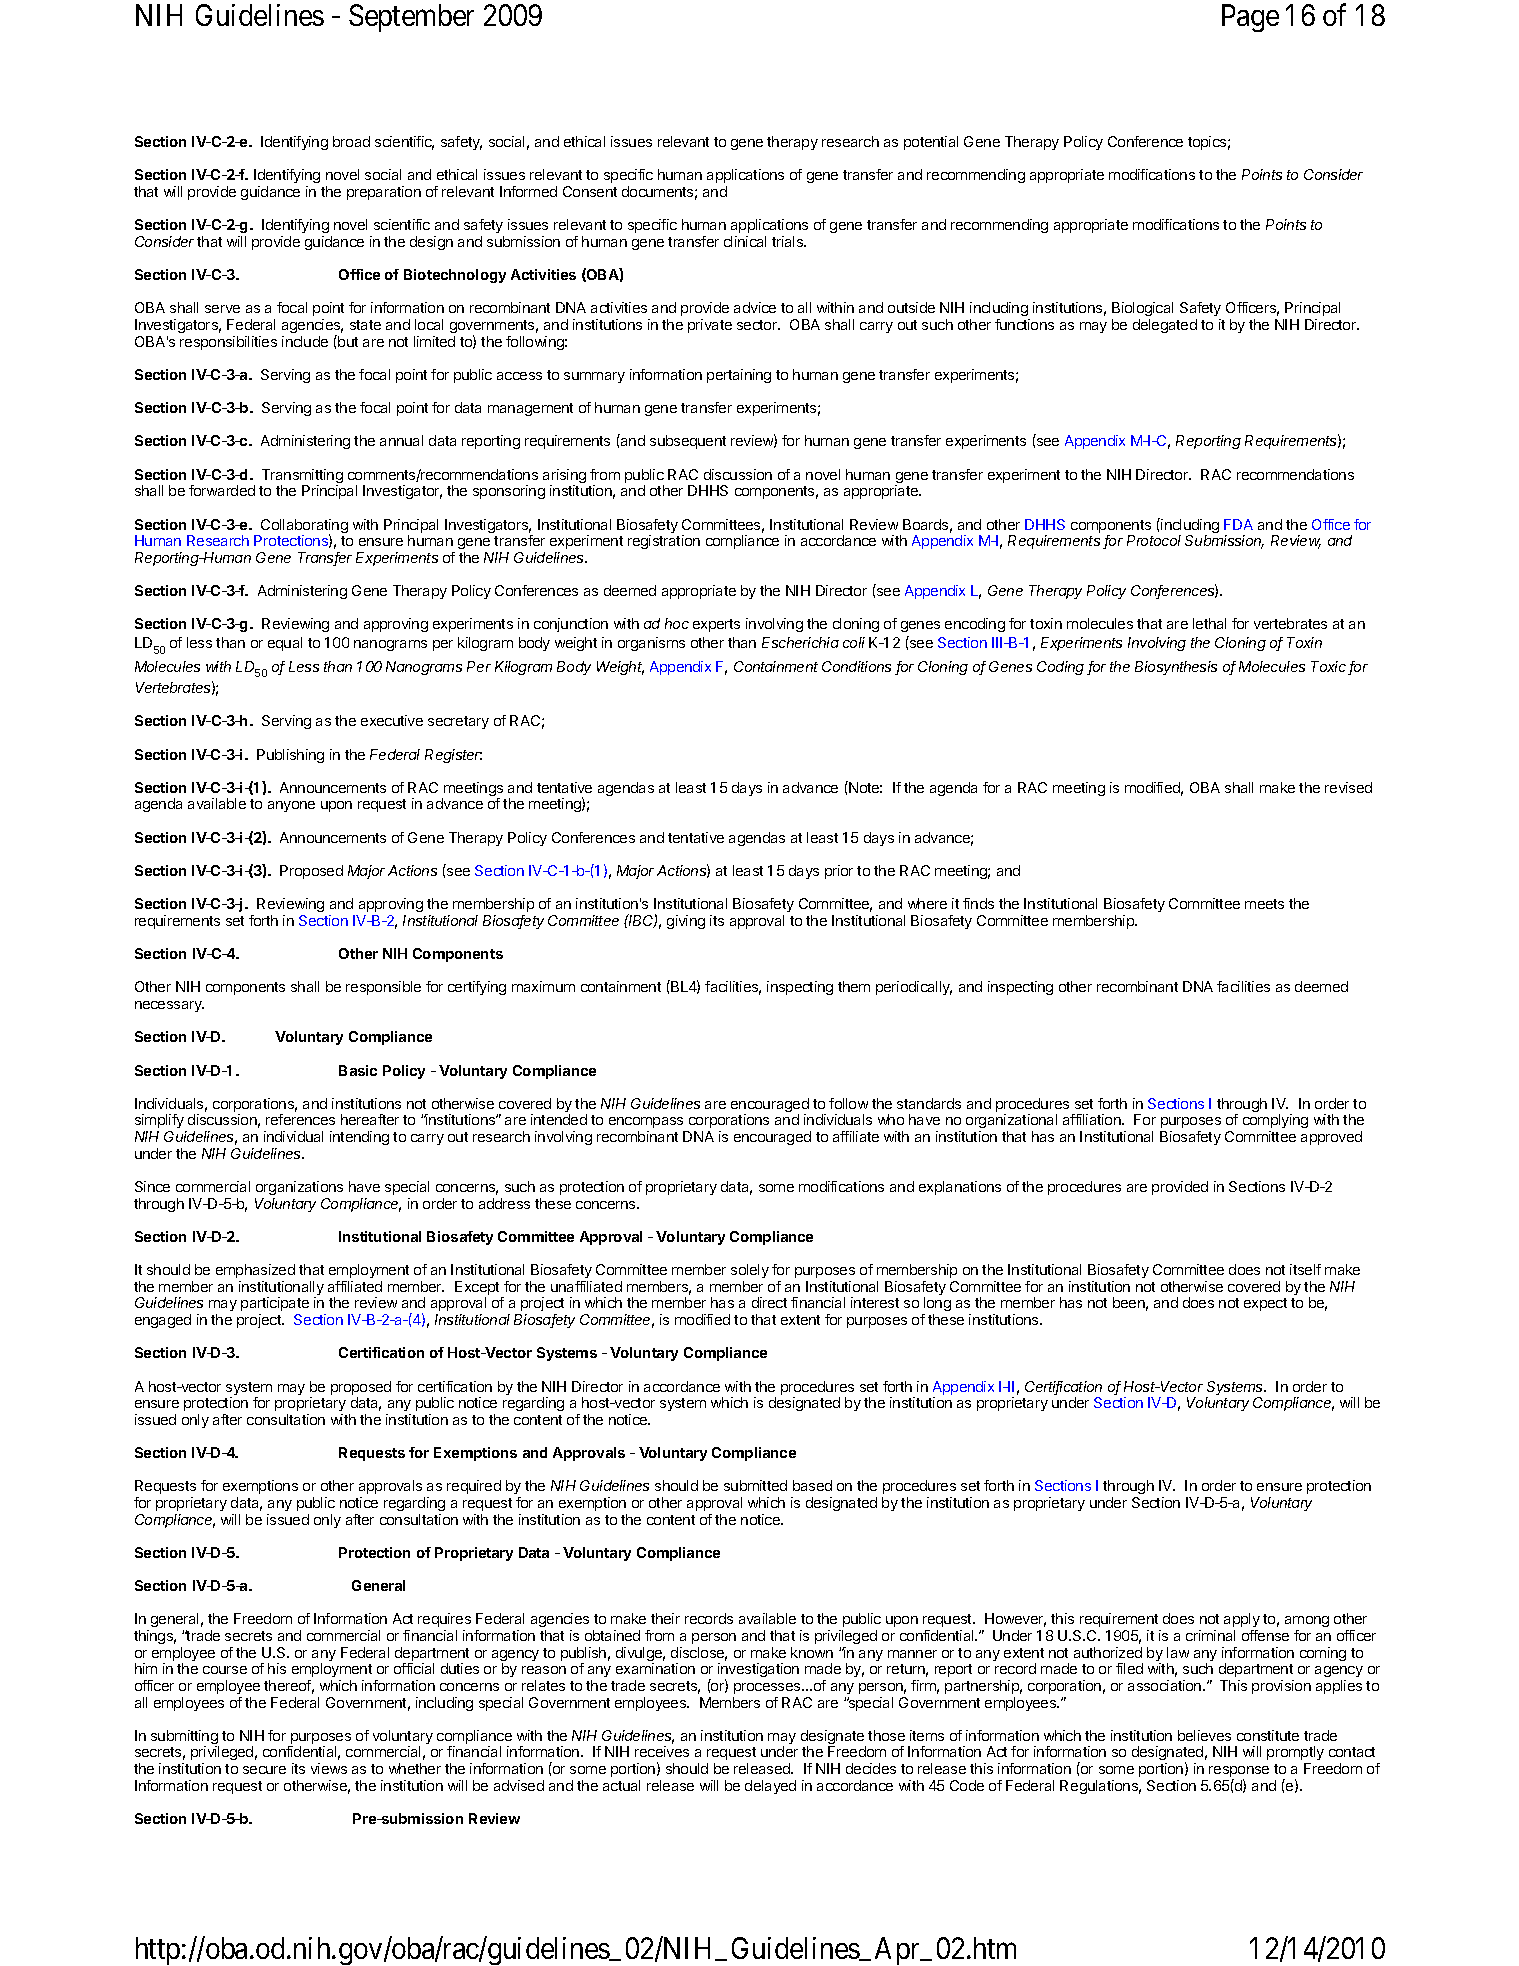 The image size is (1519, 1966). Describe the element at coordinates (1250, 18) in the screenshot. I see `Page` at that location.
